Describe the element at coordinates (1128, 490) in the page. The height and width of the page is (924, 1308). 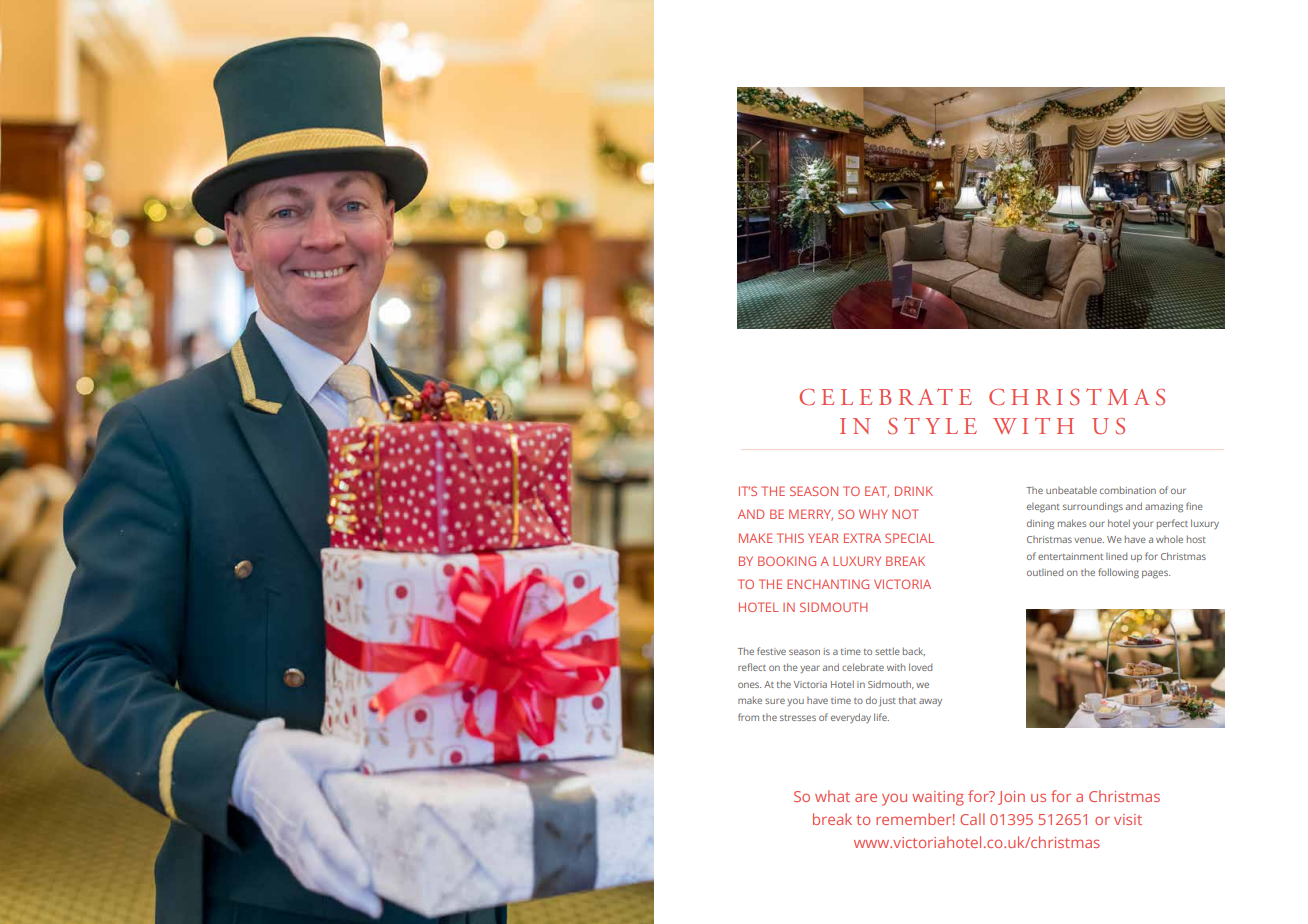
I see `combination` at that location.
